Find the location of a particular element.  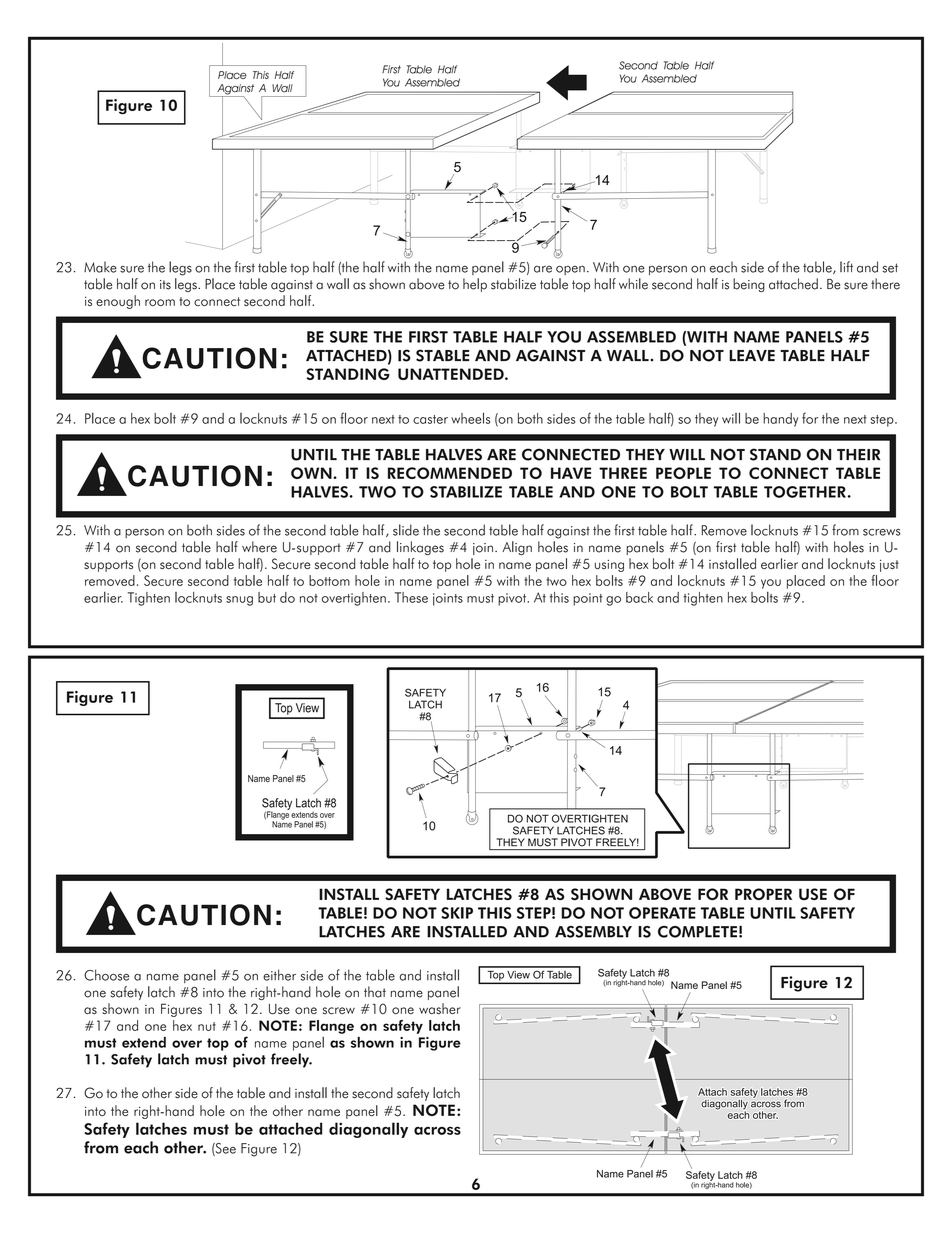

back is located at coordinates (639, 597).
